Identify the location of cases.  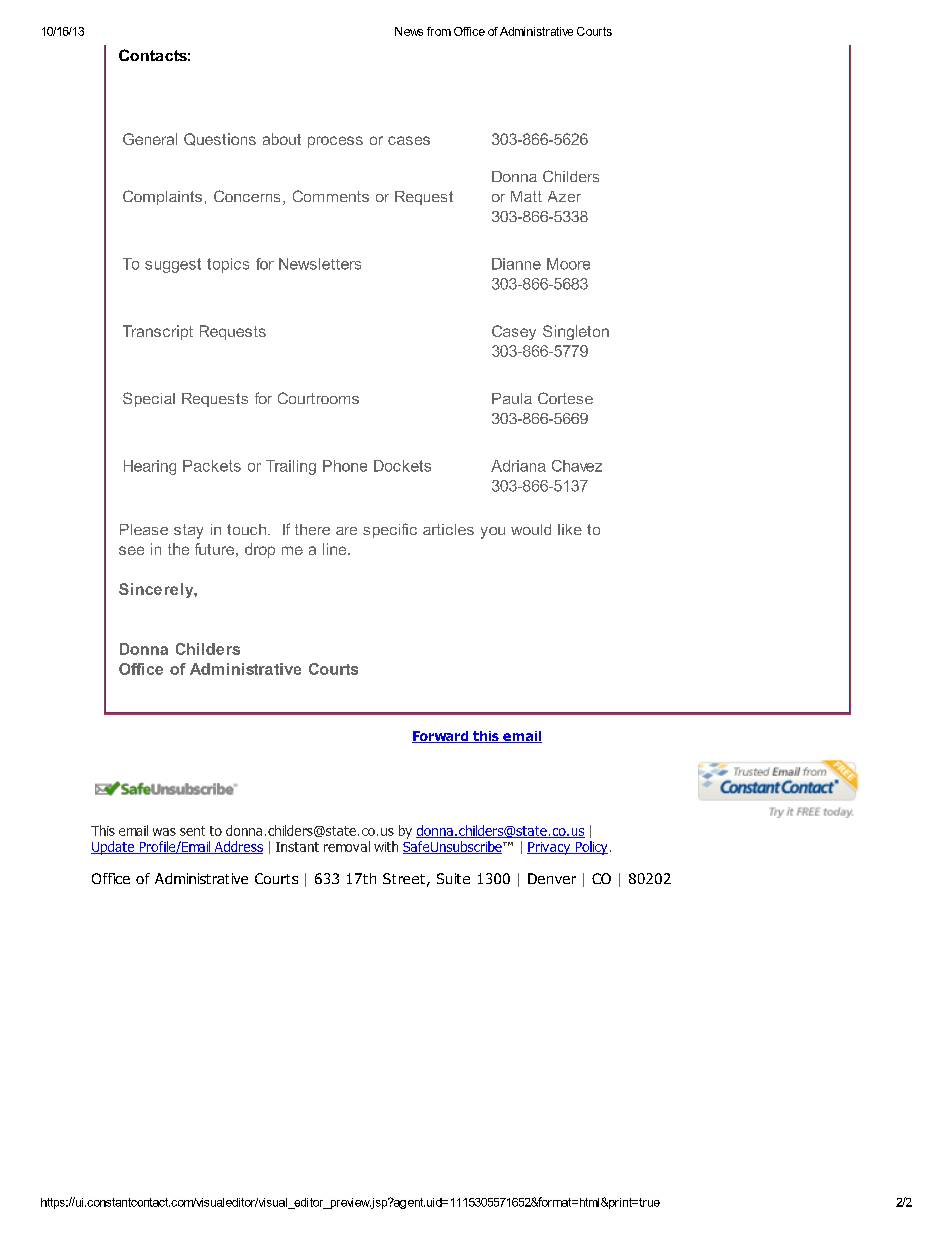
(409, 140).
